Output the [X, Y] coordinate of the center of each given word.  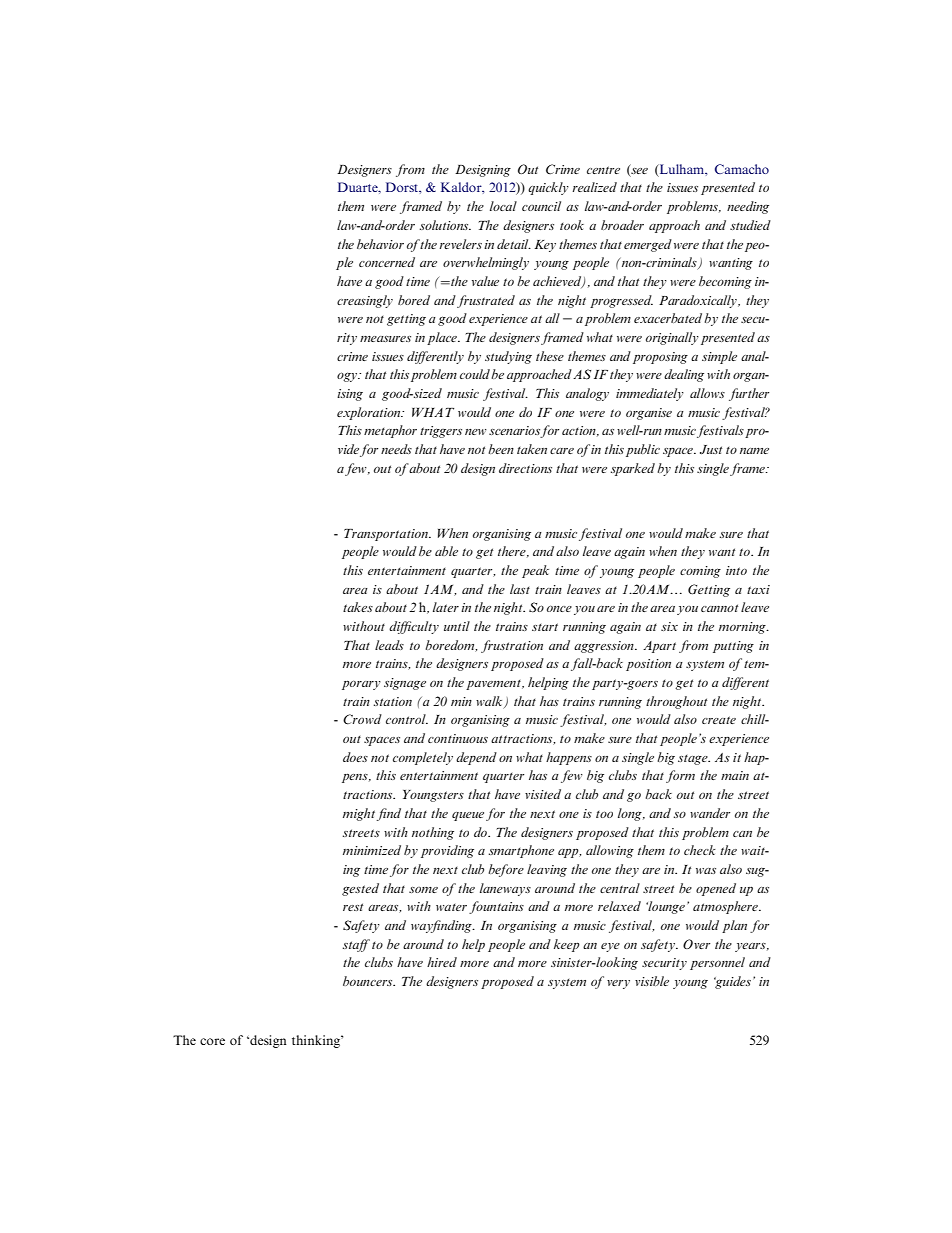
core [212, 1041]
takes [358, 607]
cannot [719, 608]
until [457, 626]
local [503, 206]
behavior [380, 244]
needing [748, 207]
